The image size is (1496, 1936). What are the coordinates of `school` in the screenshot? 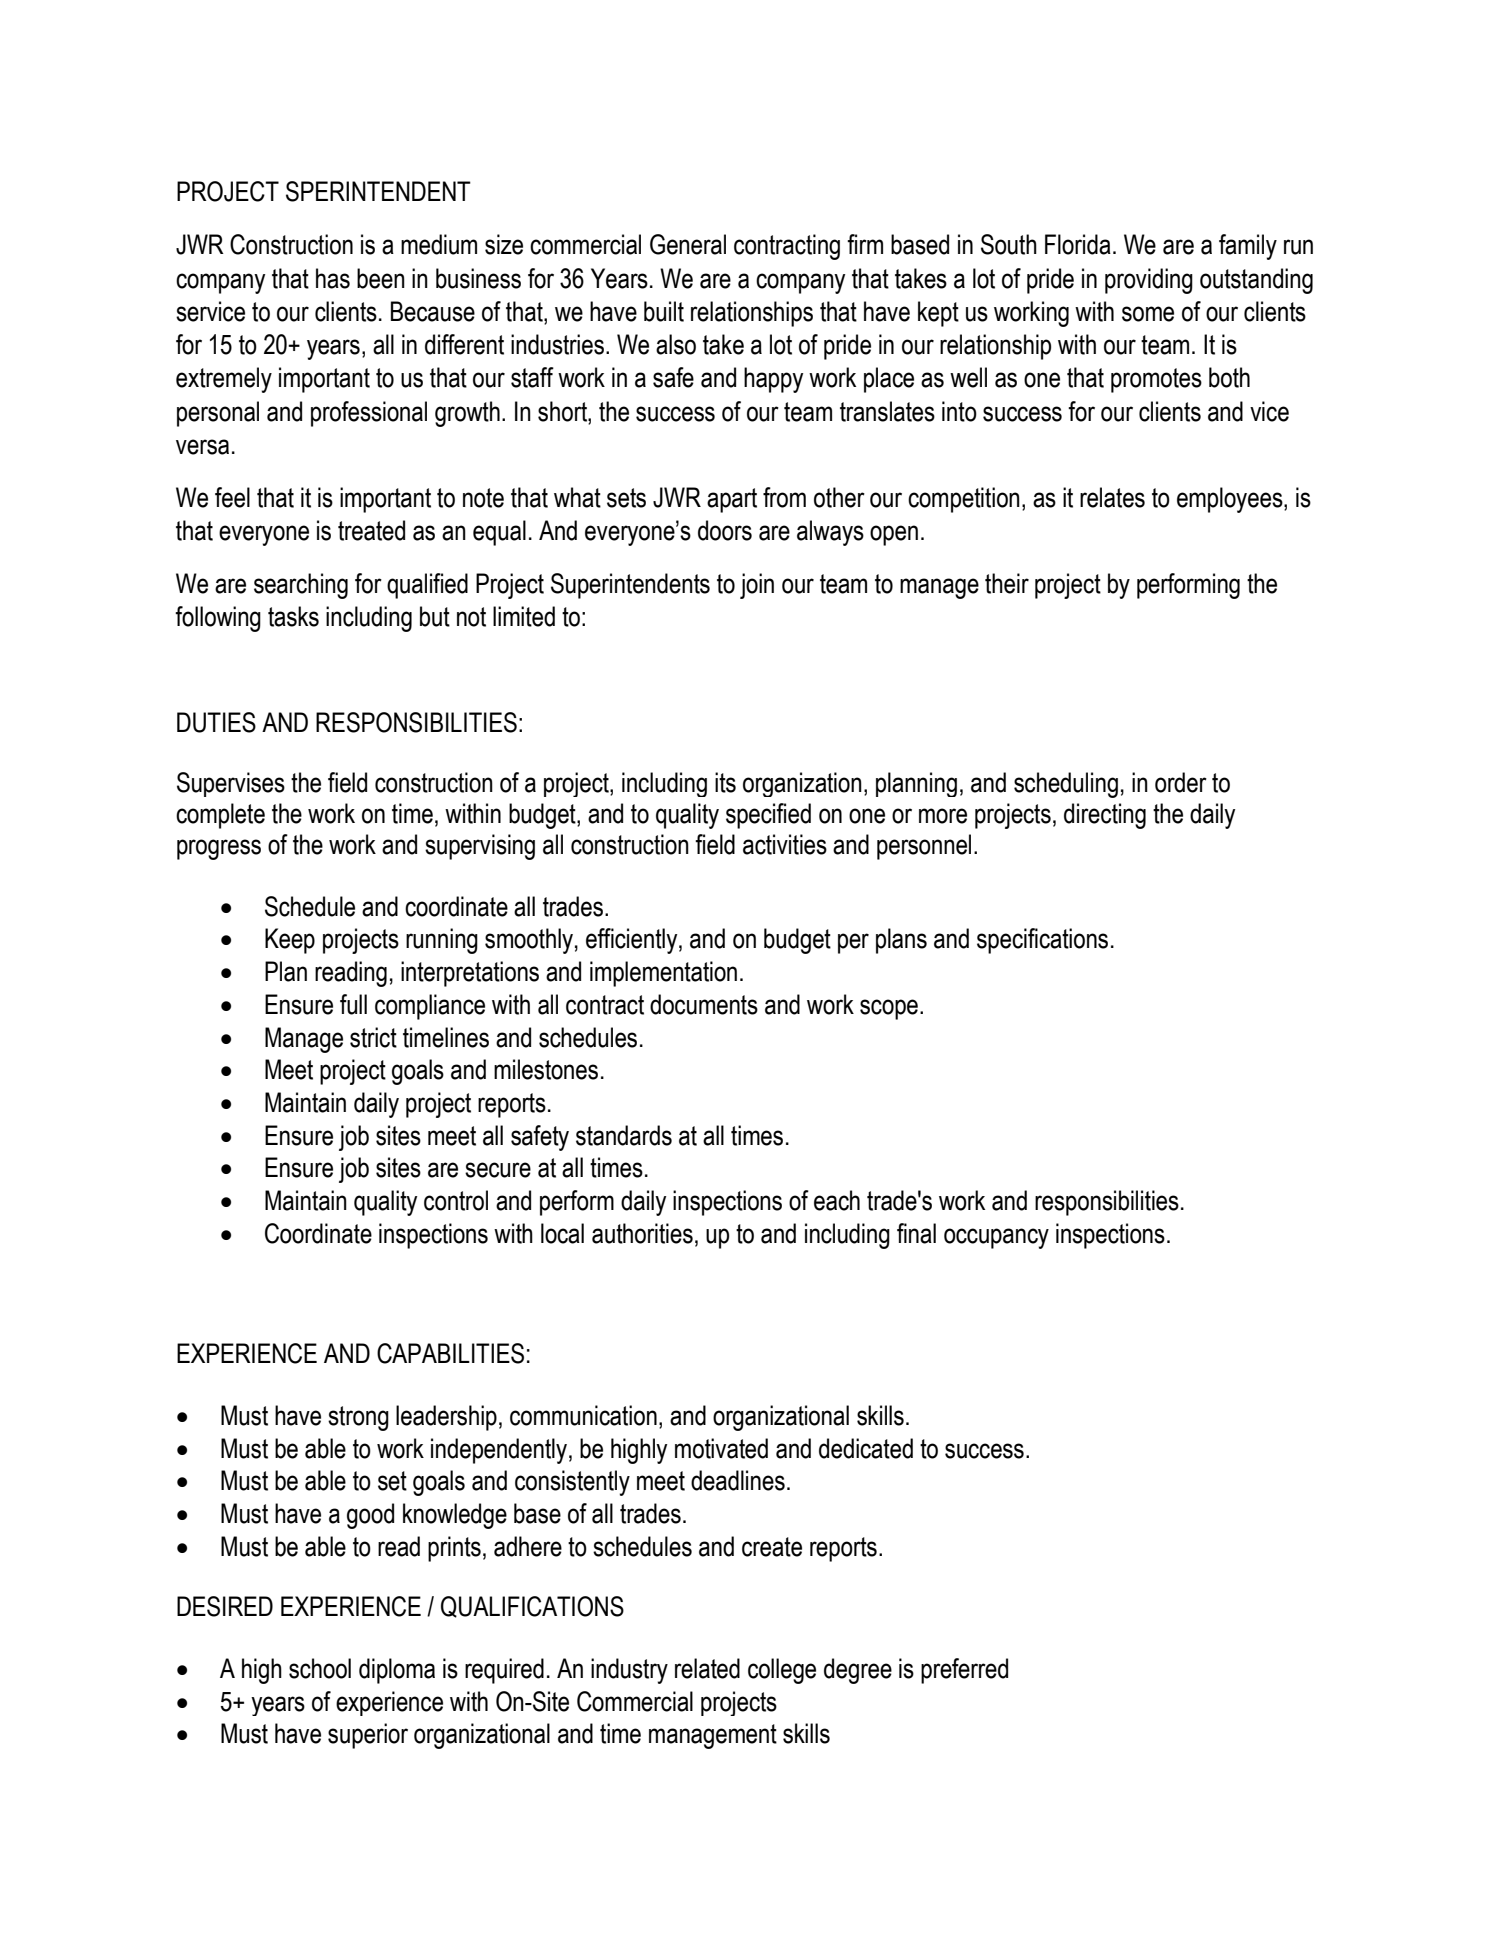 It's located at (320, 1668).
